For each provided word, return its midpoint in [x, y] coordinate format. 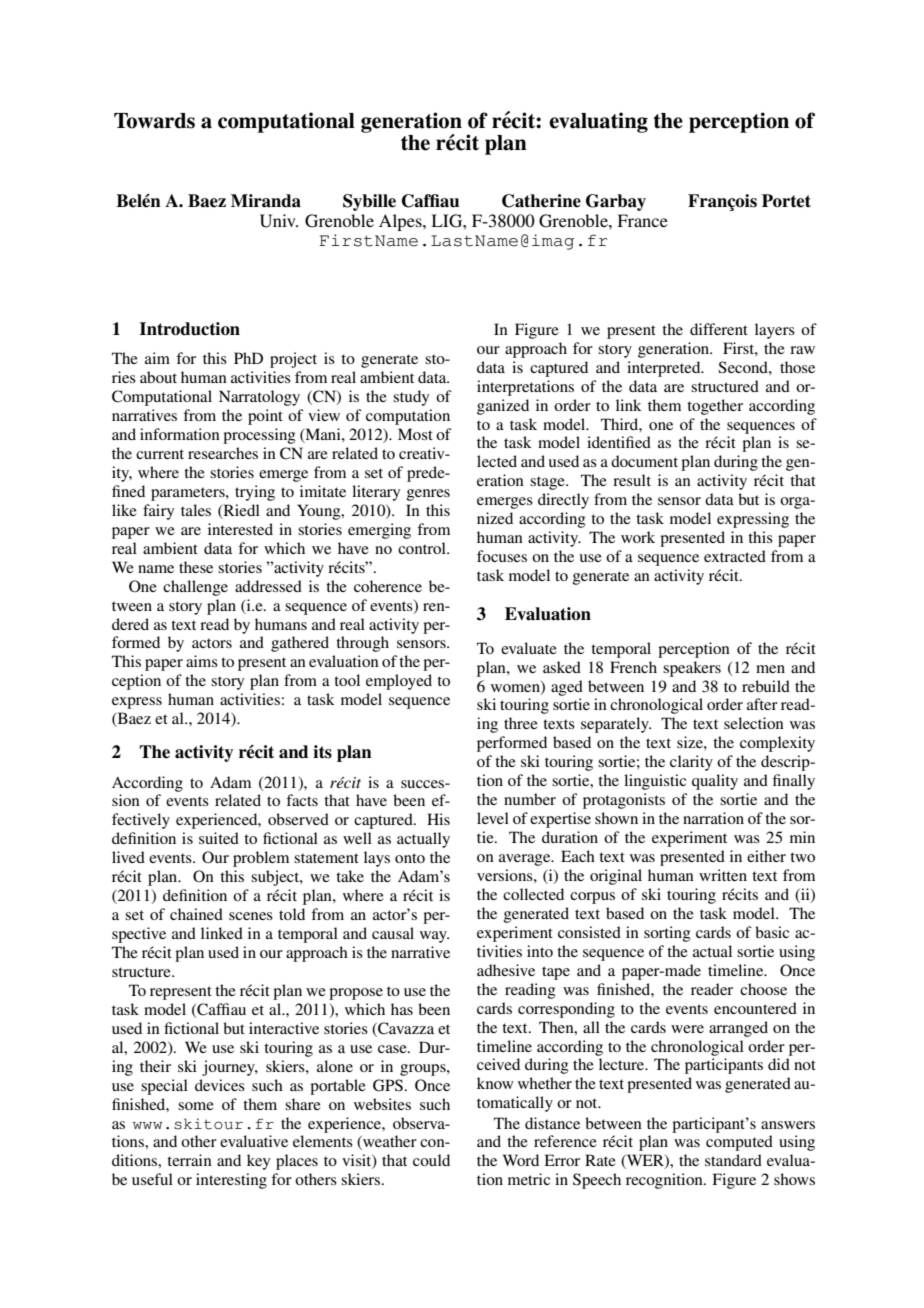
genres [428, 495]
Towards [154, 121]
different [719, 329]
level [493, 818]
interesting [231, 1181]
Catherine [541, 201]
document [644, 461]
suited [219, 838]
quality [715, 782]
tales [196, 510]
